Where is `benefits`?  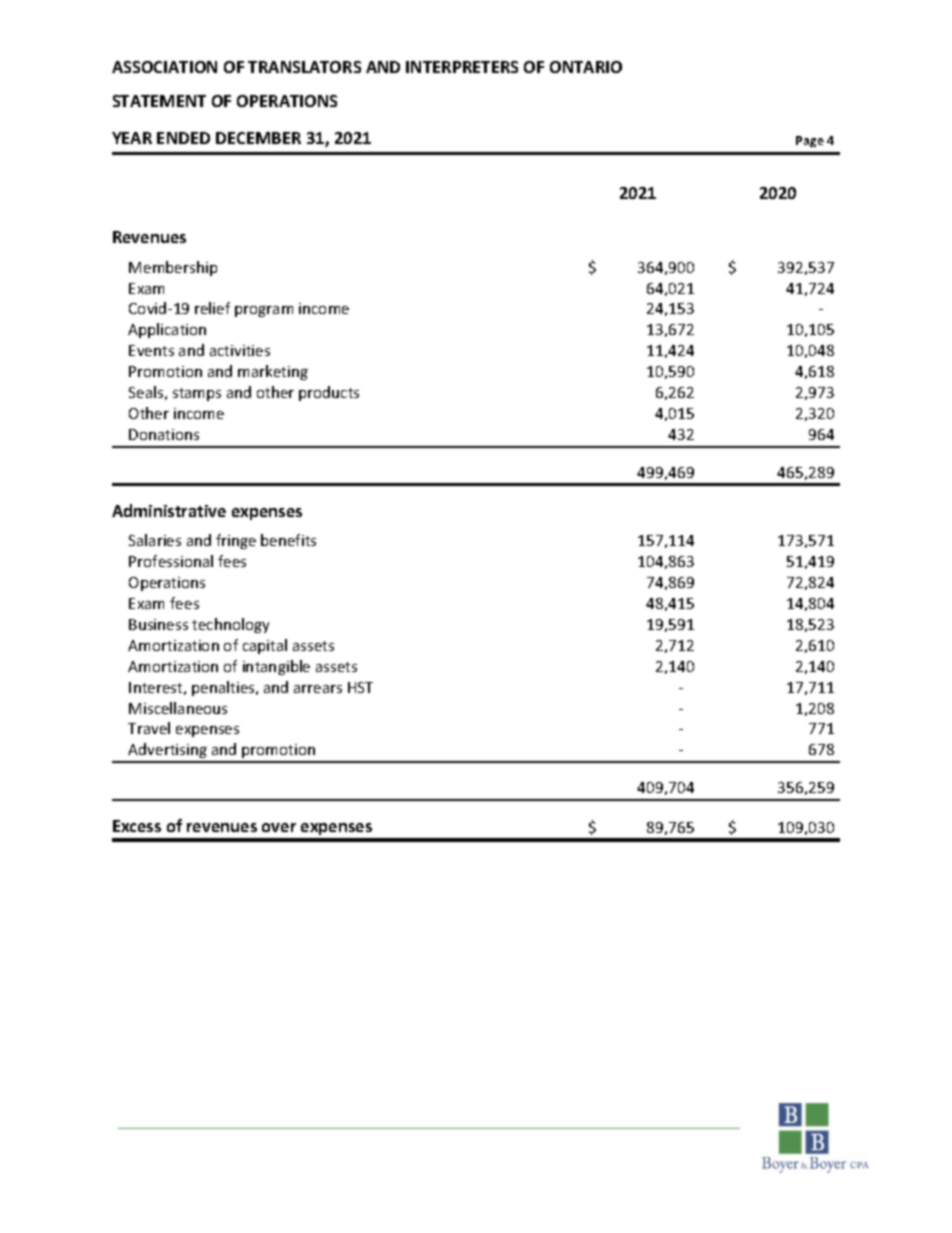 benefits is located at coordinates (288, 540).
